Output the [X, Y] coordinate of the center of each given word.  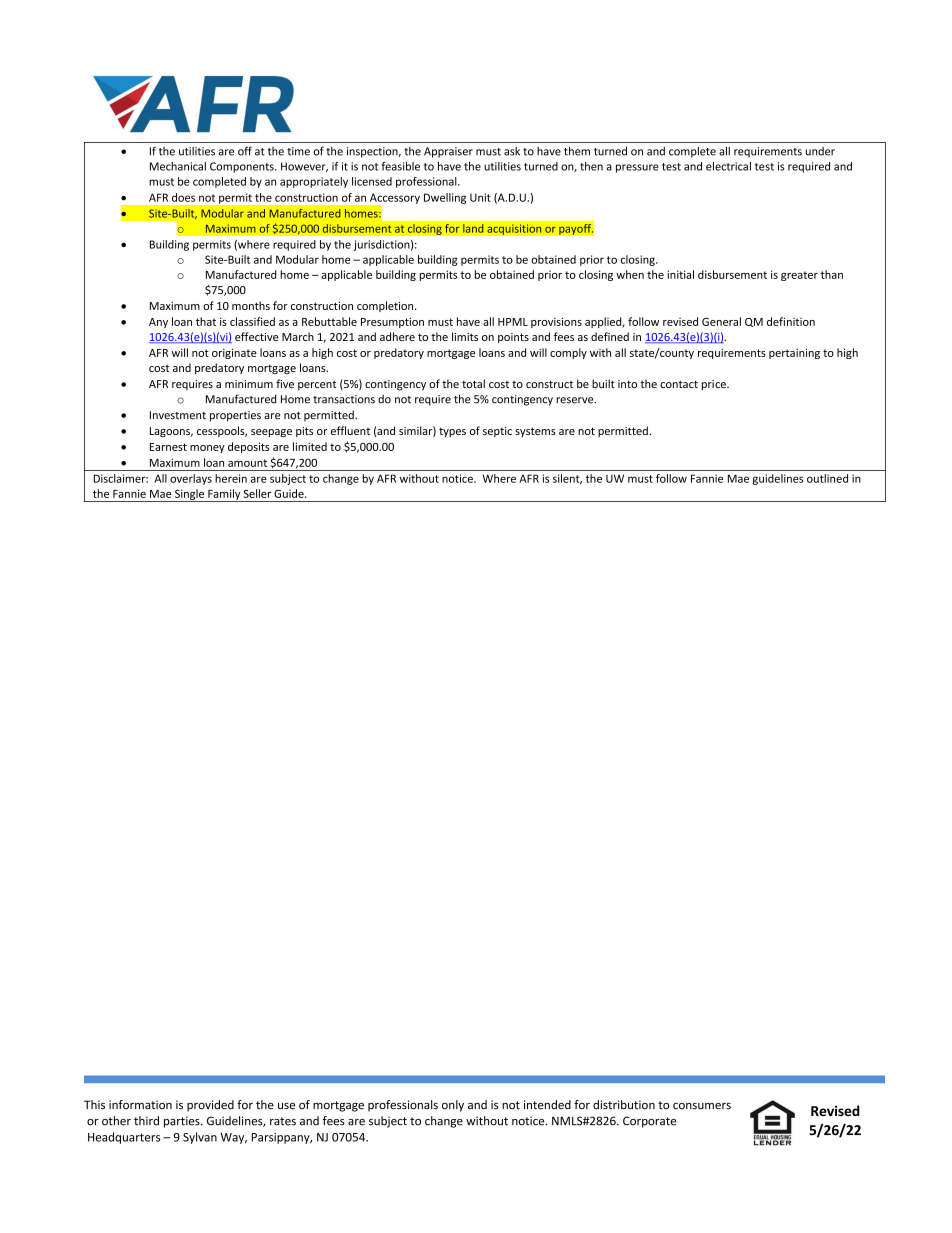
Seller [257, 493]
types [452, 432]
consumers [702, 1106]
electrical [728, 166]
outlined [827, 478]
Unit [480, 197]
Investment [178, 415]
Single [190, 495]
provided [210, 1106]
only [453, 1106]
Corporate [649, 1122]
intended [547, 1105]
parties [183, 1122]
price [715, 385]
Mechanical [178, 166]
